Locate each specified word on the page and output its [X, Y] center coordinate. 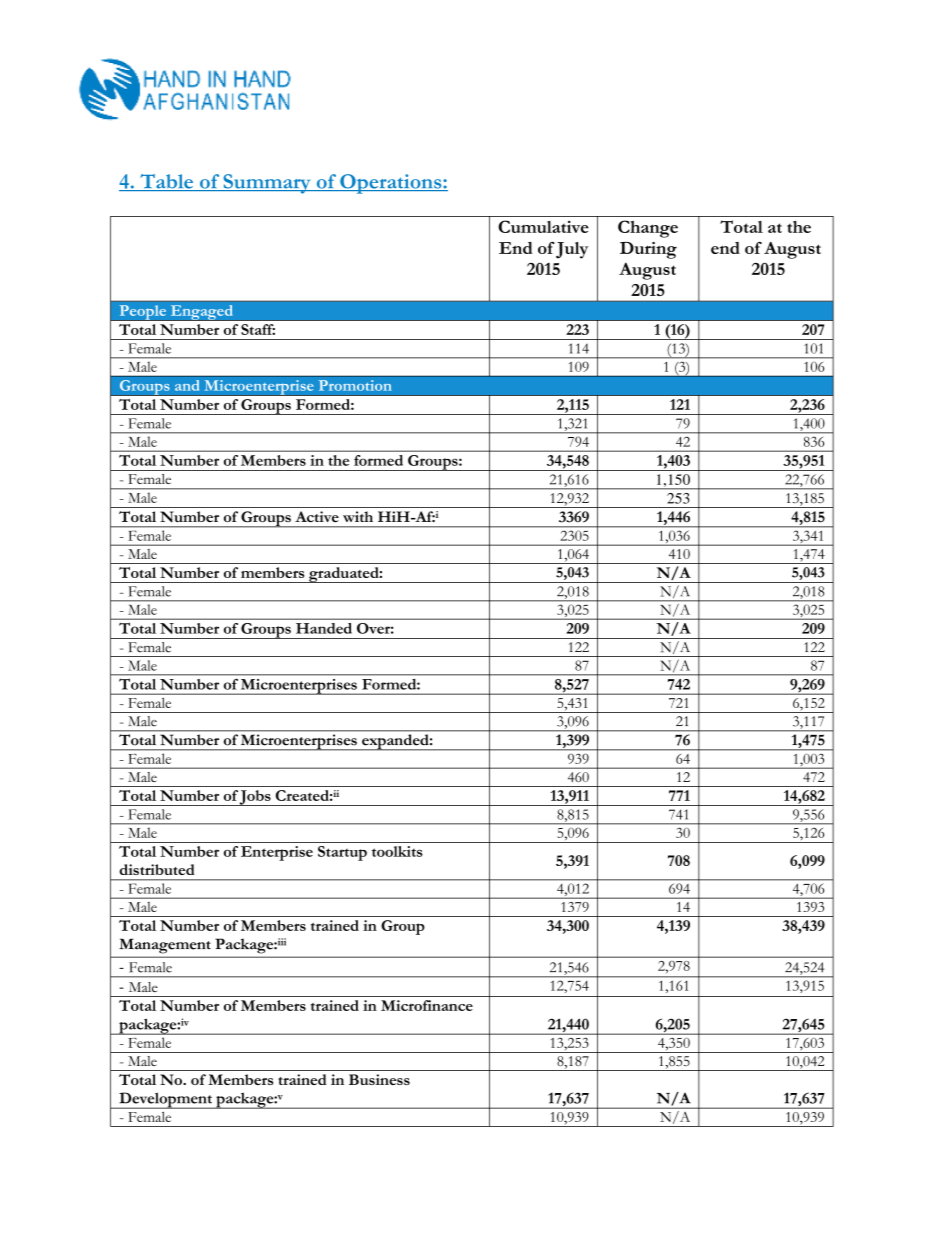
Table [166, 182]
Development [165, 1100]
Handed [324, 628]
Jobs [255, 798]
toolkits [397, 851]
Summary [267, 184]
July [572, 250]
